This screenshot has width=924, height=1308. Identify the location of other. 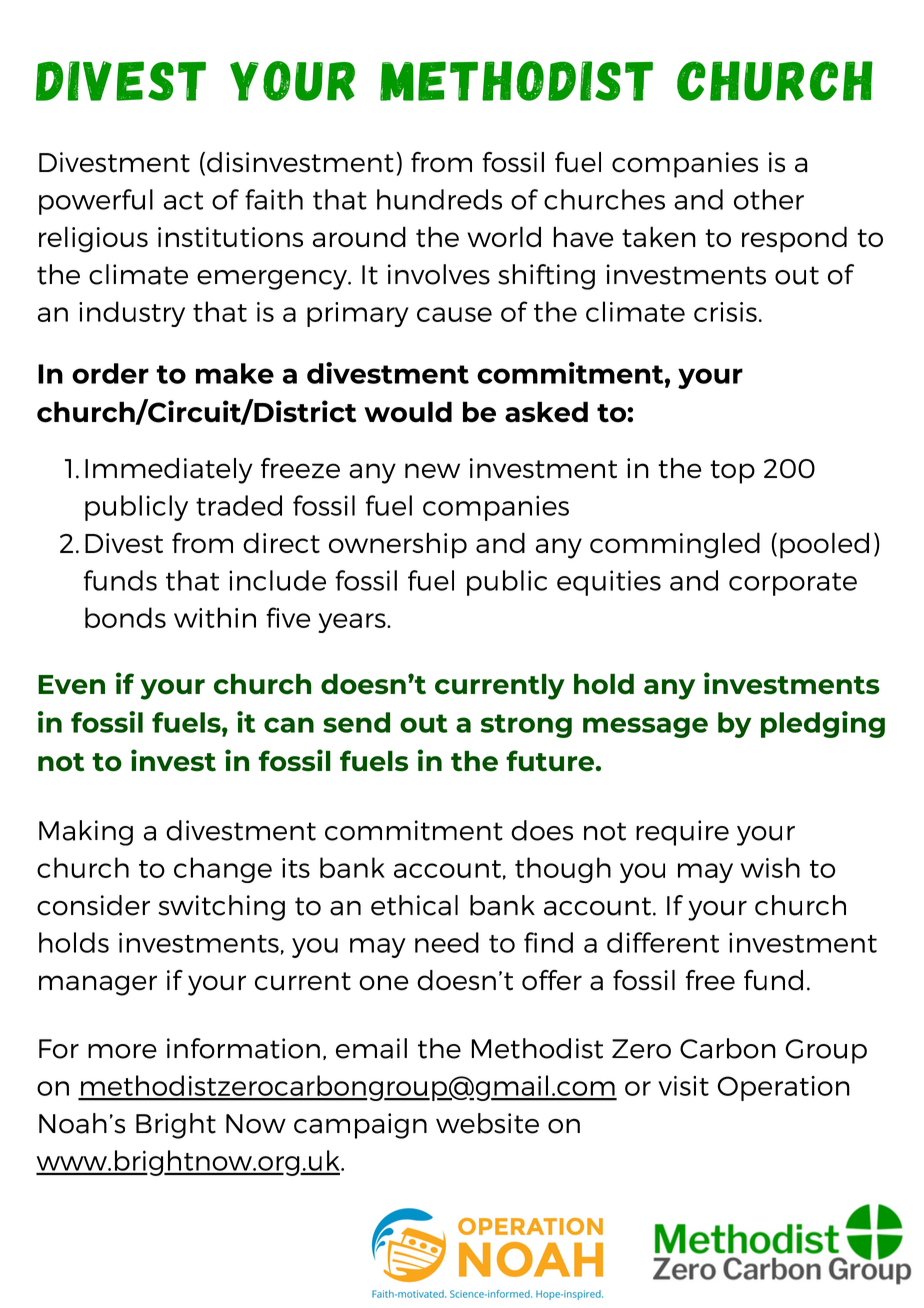
(769, 199).
